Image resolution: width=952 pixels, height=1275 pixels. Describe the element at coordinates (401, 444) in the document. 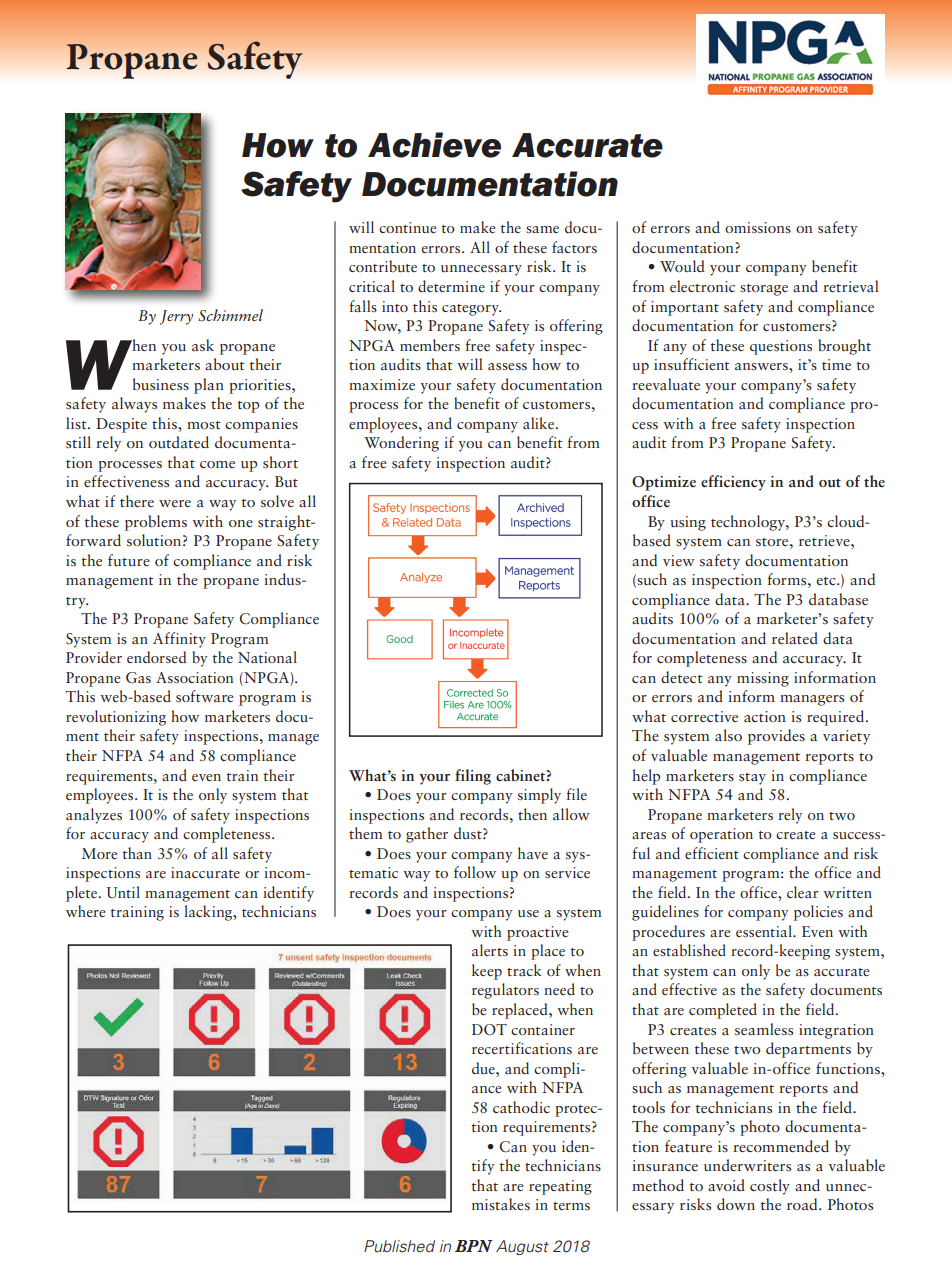

I see `Wondering` at that location.
